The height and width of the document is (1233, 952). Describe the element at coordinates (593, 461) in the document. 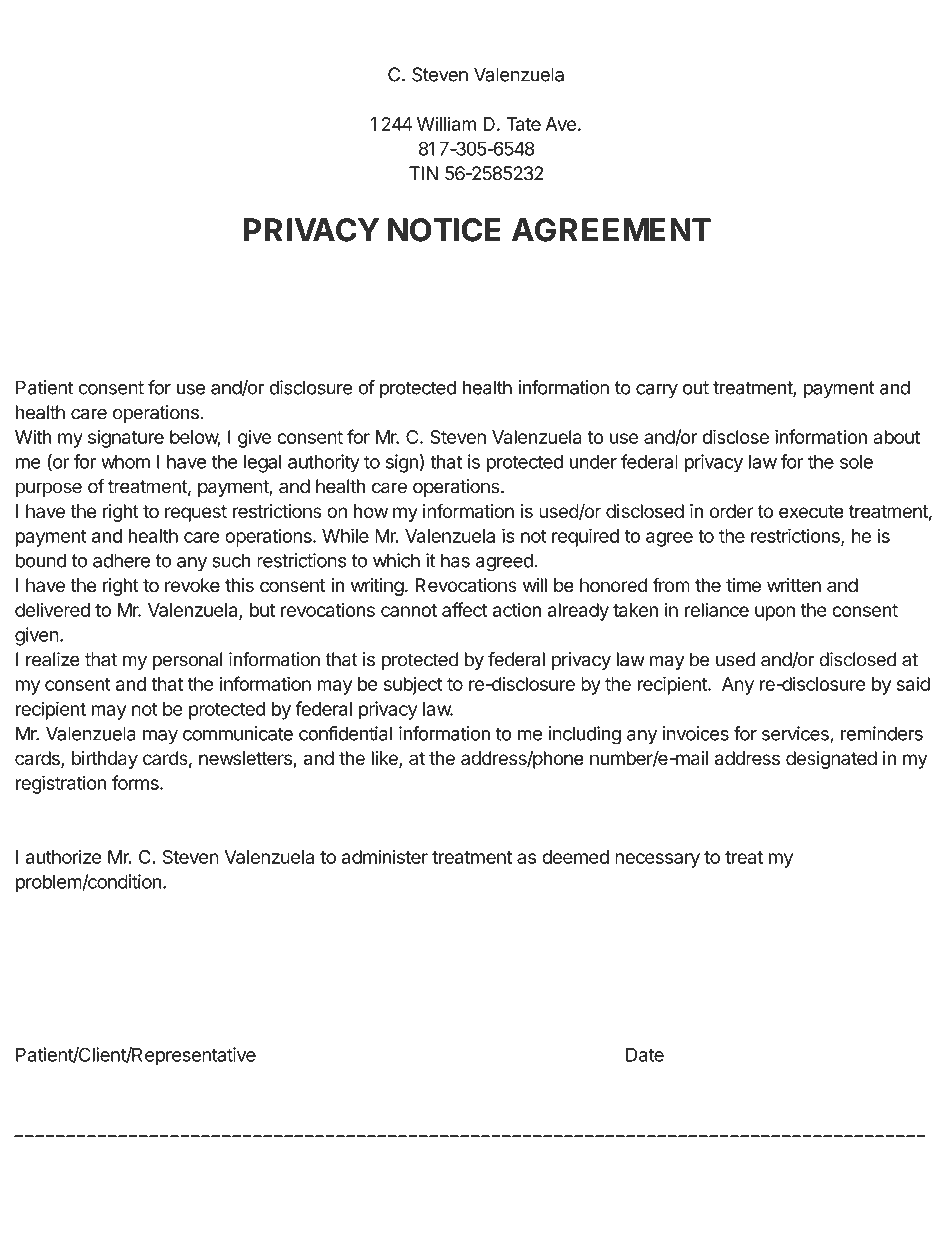

I see `under` at that location.
